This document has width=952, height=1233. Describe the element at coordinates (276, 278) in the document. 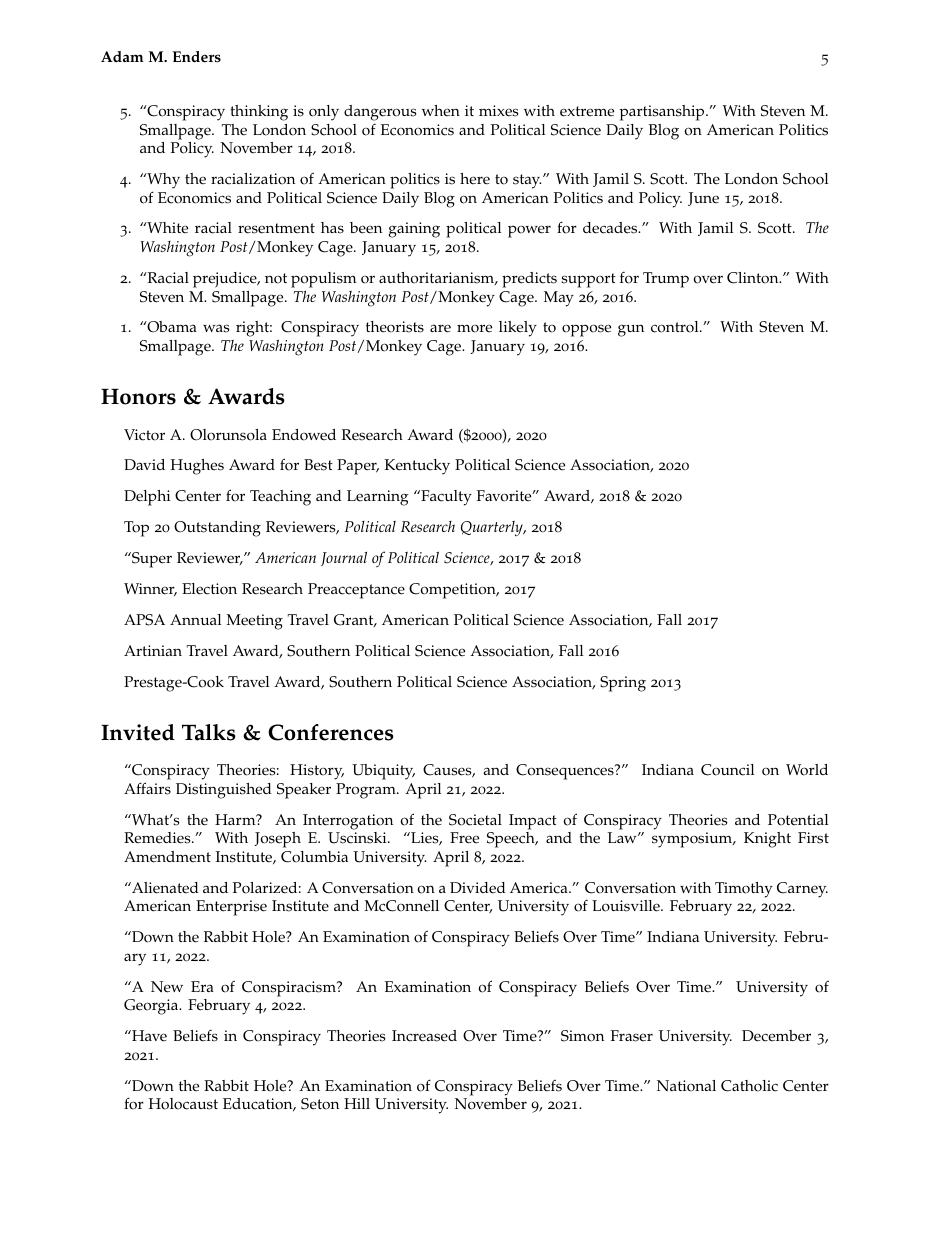

I see `not` at that location.
